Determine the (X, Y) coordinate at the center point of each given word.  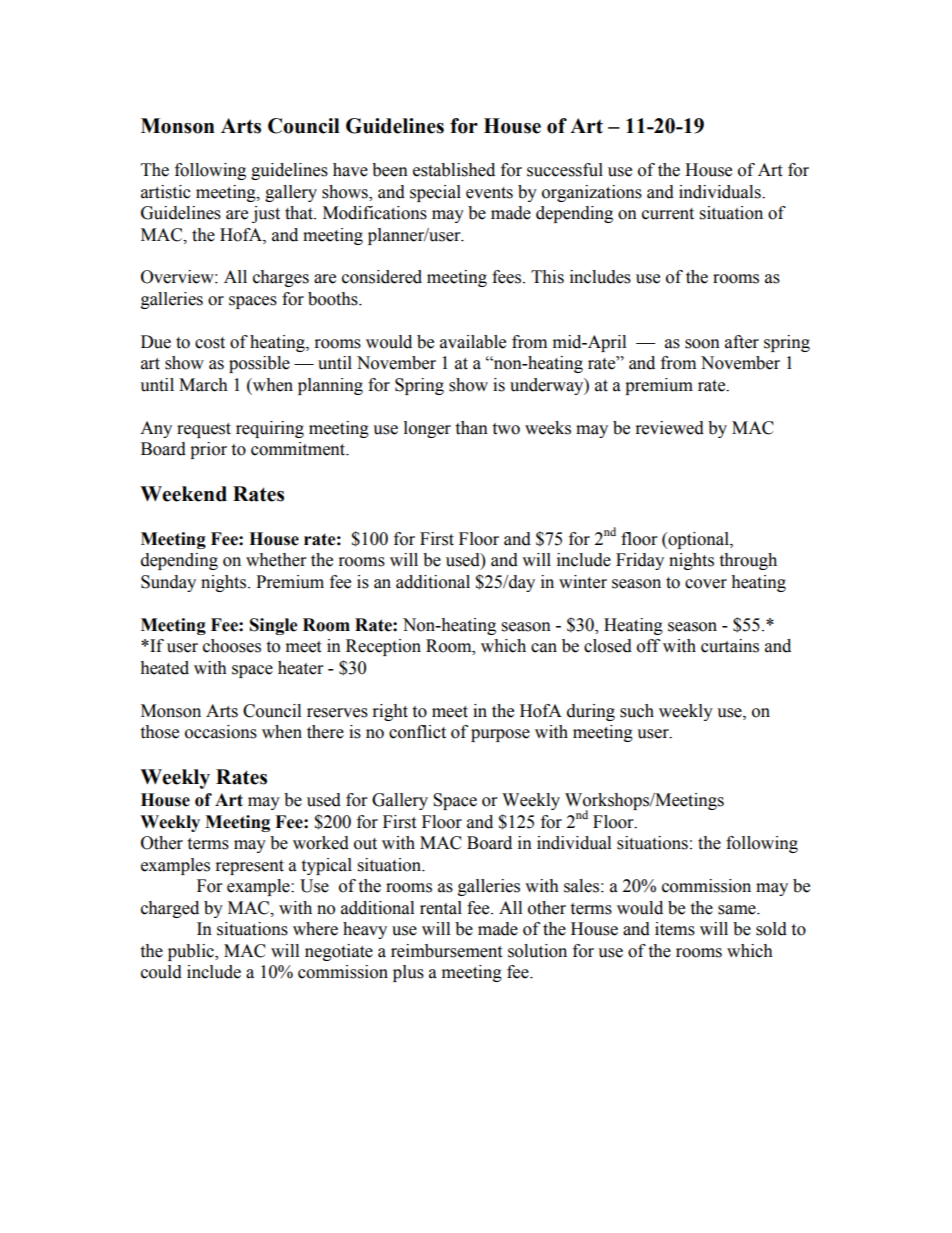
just (266, 214)
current (668, 214)
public (192, 952)
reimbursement (446, 951)
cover (706, 584)
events (489, 193)
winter (583, 582)
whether (276, 560)
